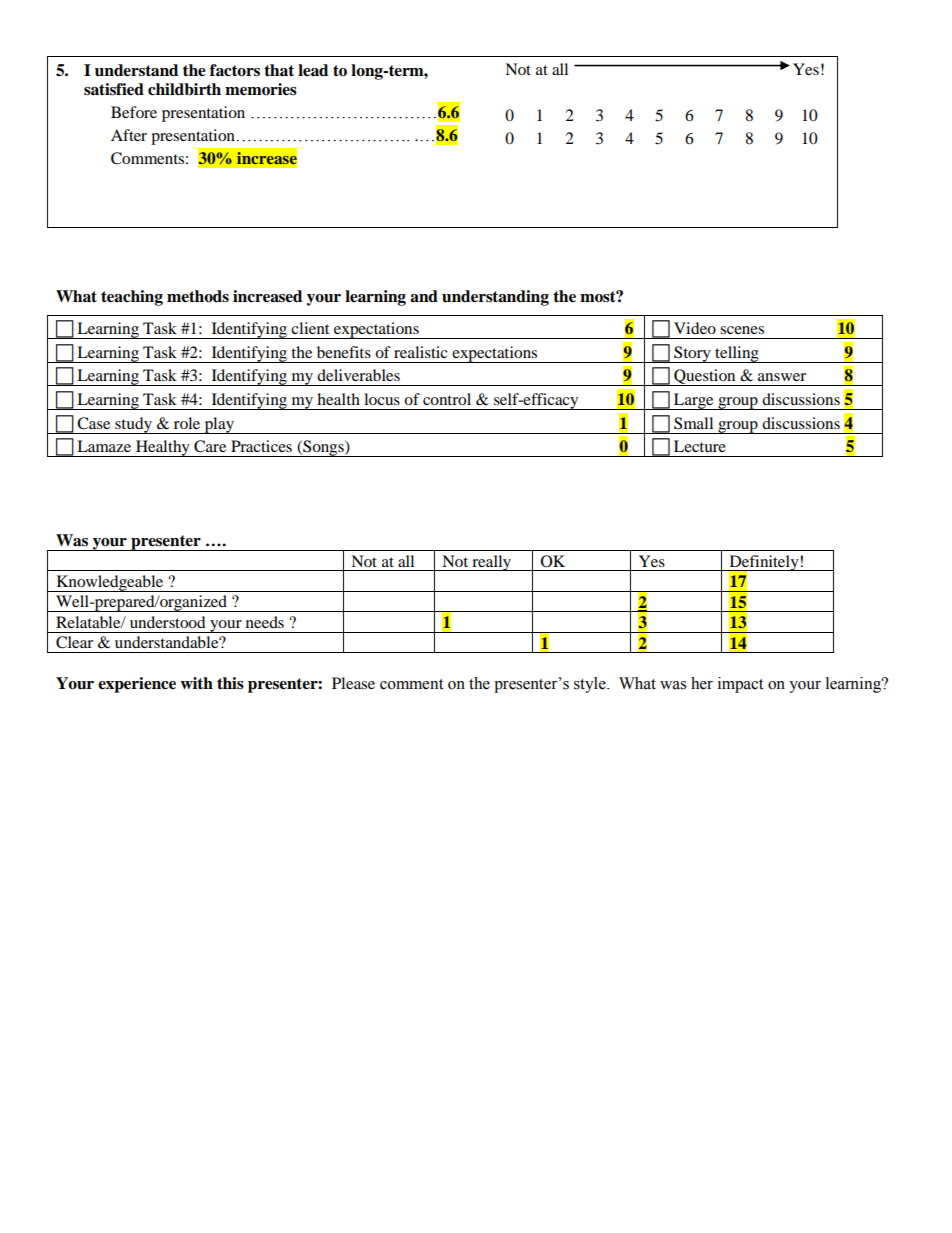 The image size is (952, 1233). Describe the element at coordinates (492, 563) in the page. I see `really` at that location.
